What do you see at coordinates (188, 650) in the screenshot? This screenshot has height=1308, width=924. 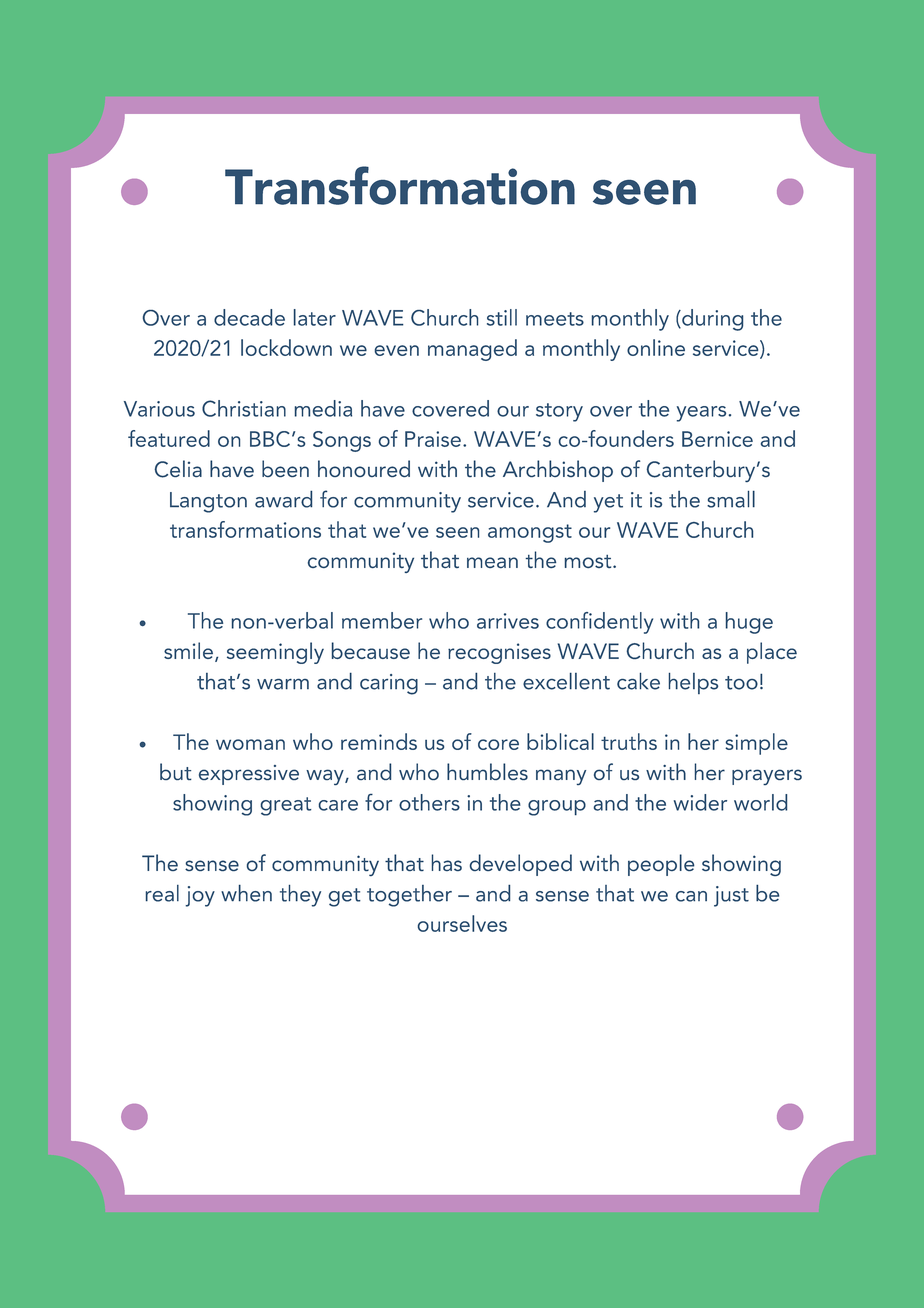 I see `smile` at bounding box center [188, 650].
